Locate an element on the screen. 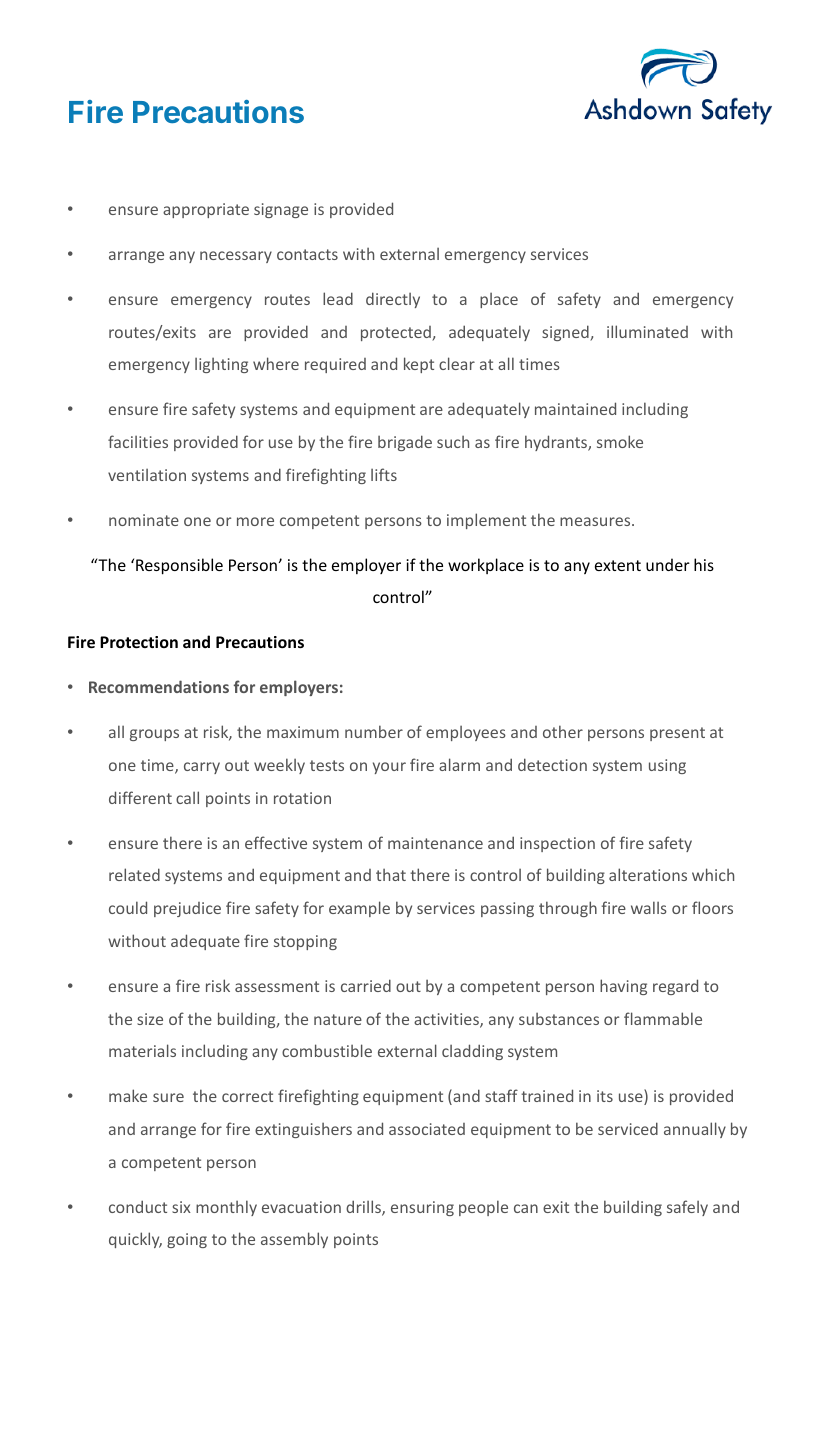 The height and width of the screenshot is (1456, 819). that is located at coordinates (391, 875).
